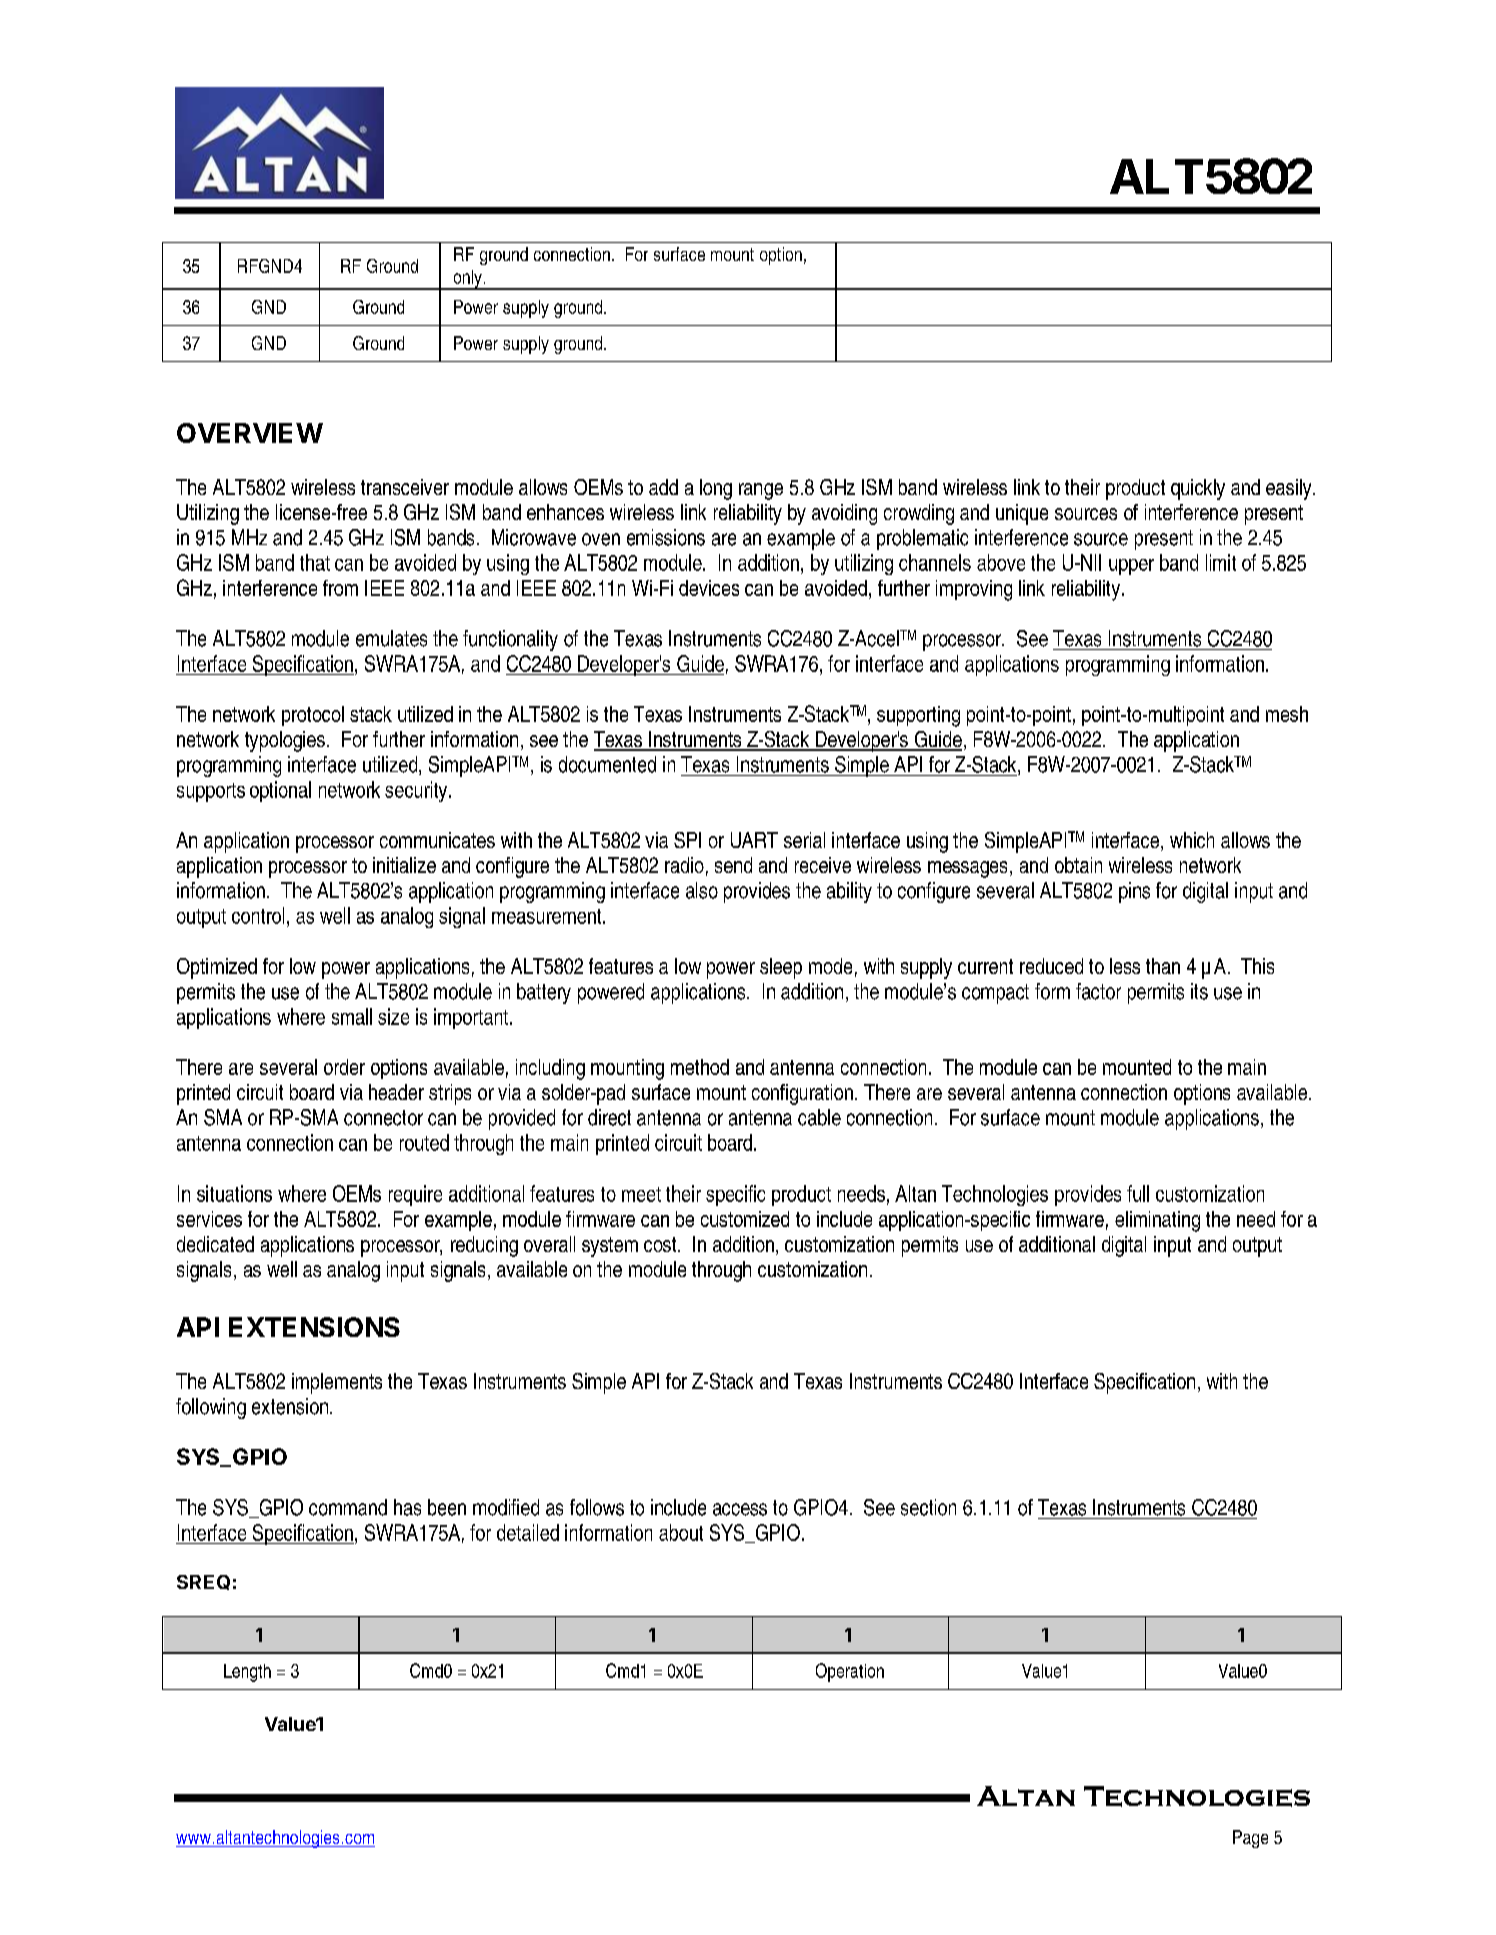 The image size is (1496, 1935). I want to click on method, so click(700, 1067).
